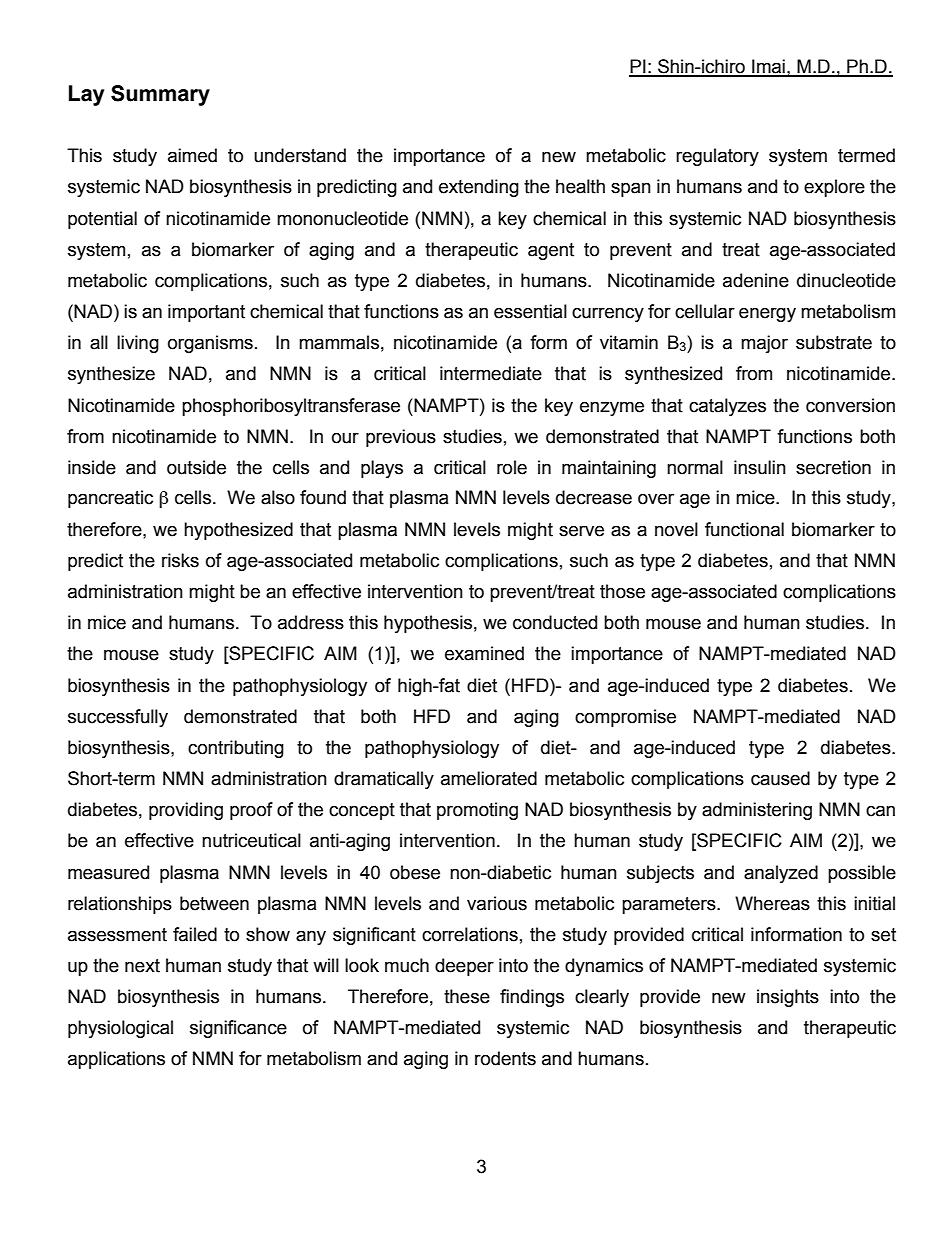 This image has height=1233, width=952. I want to click on role, so click(512, 467).
